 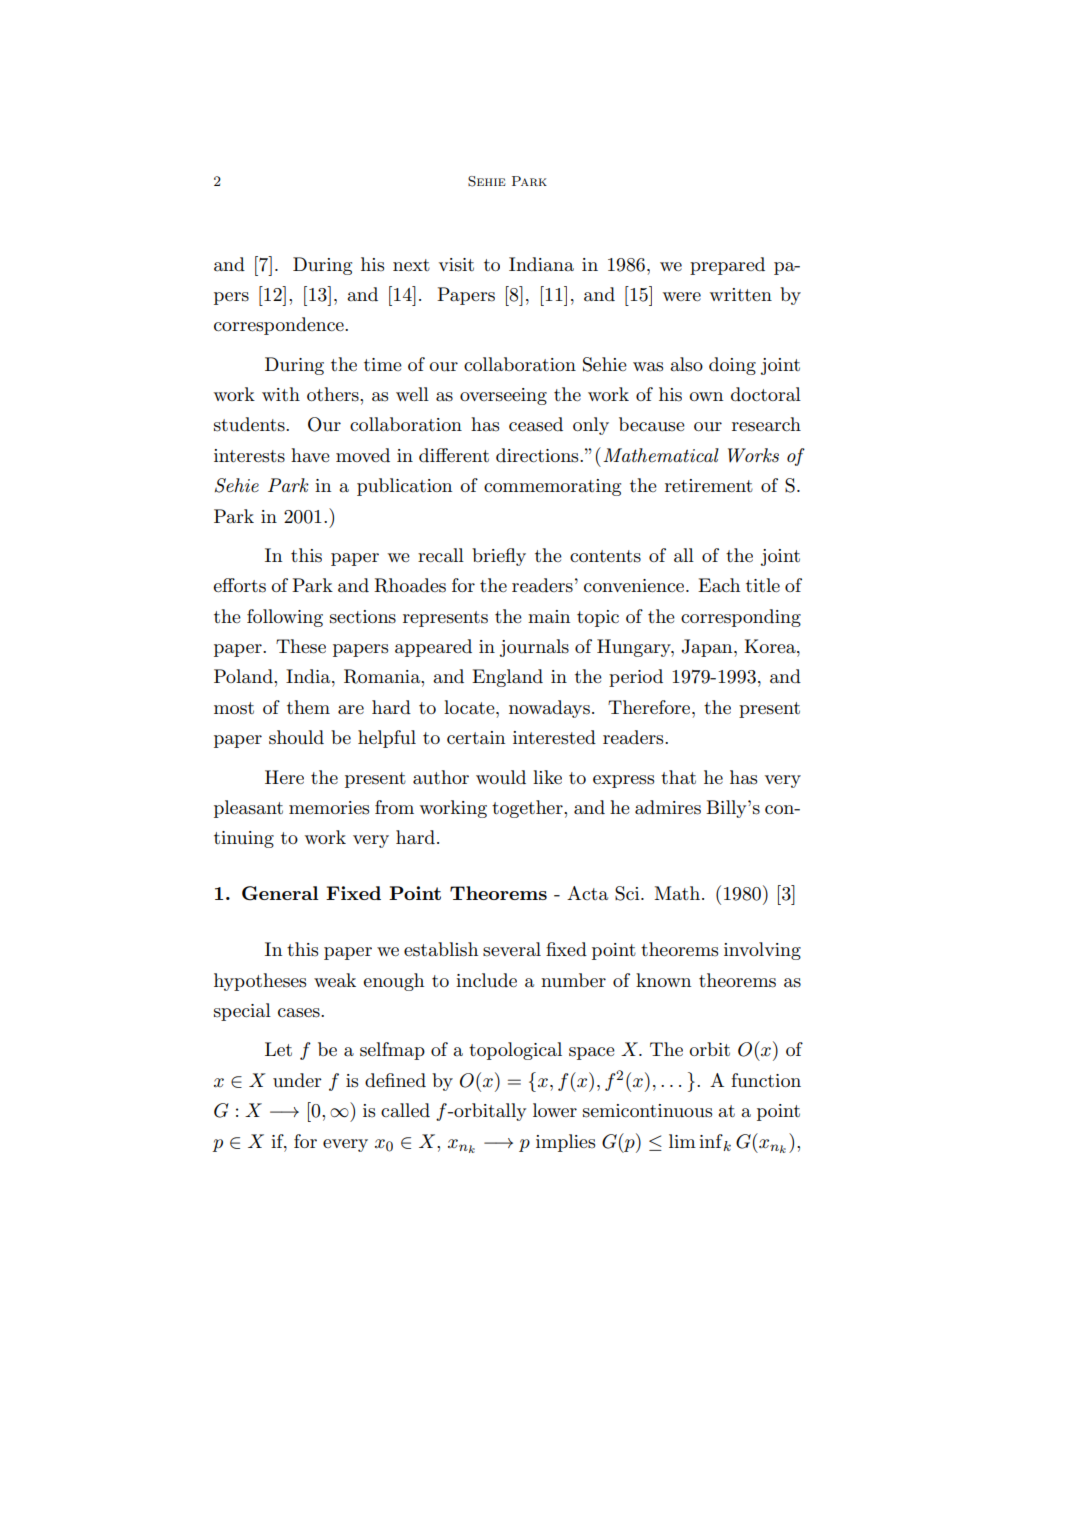 What do you see at coordinates (456, 265) in the document?
I see `visit` at bounding box center [456, 265].
